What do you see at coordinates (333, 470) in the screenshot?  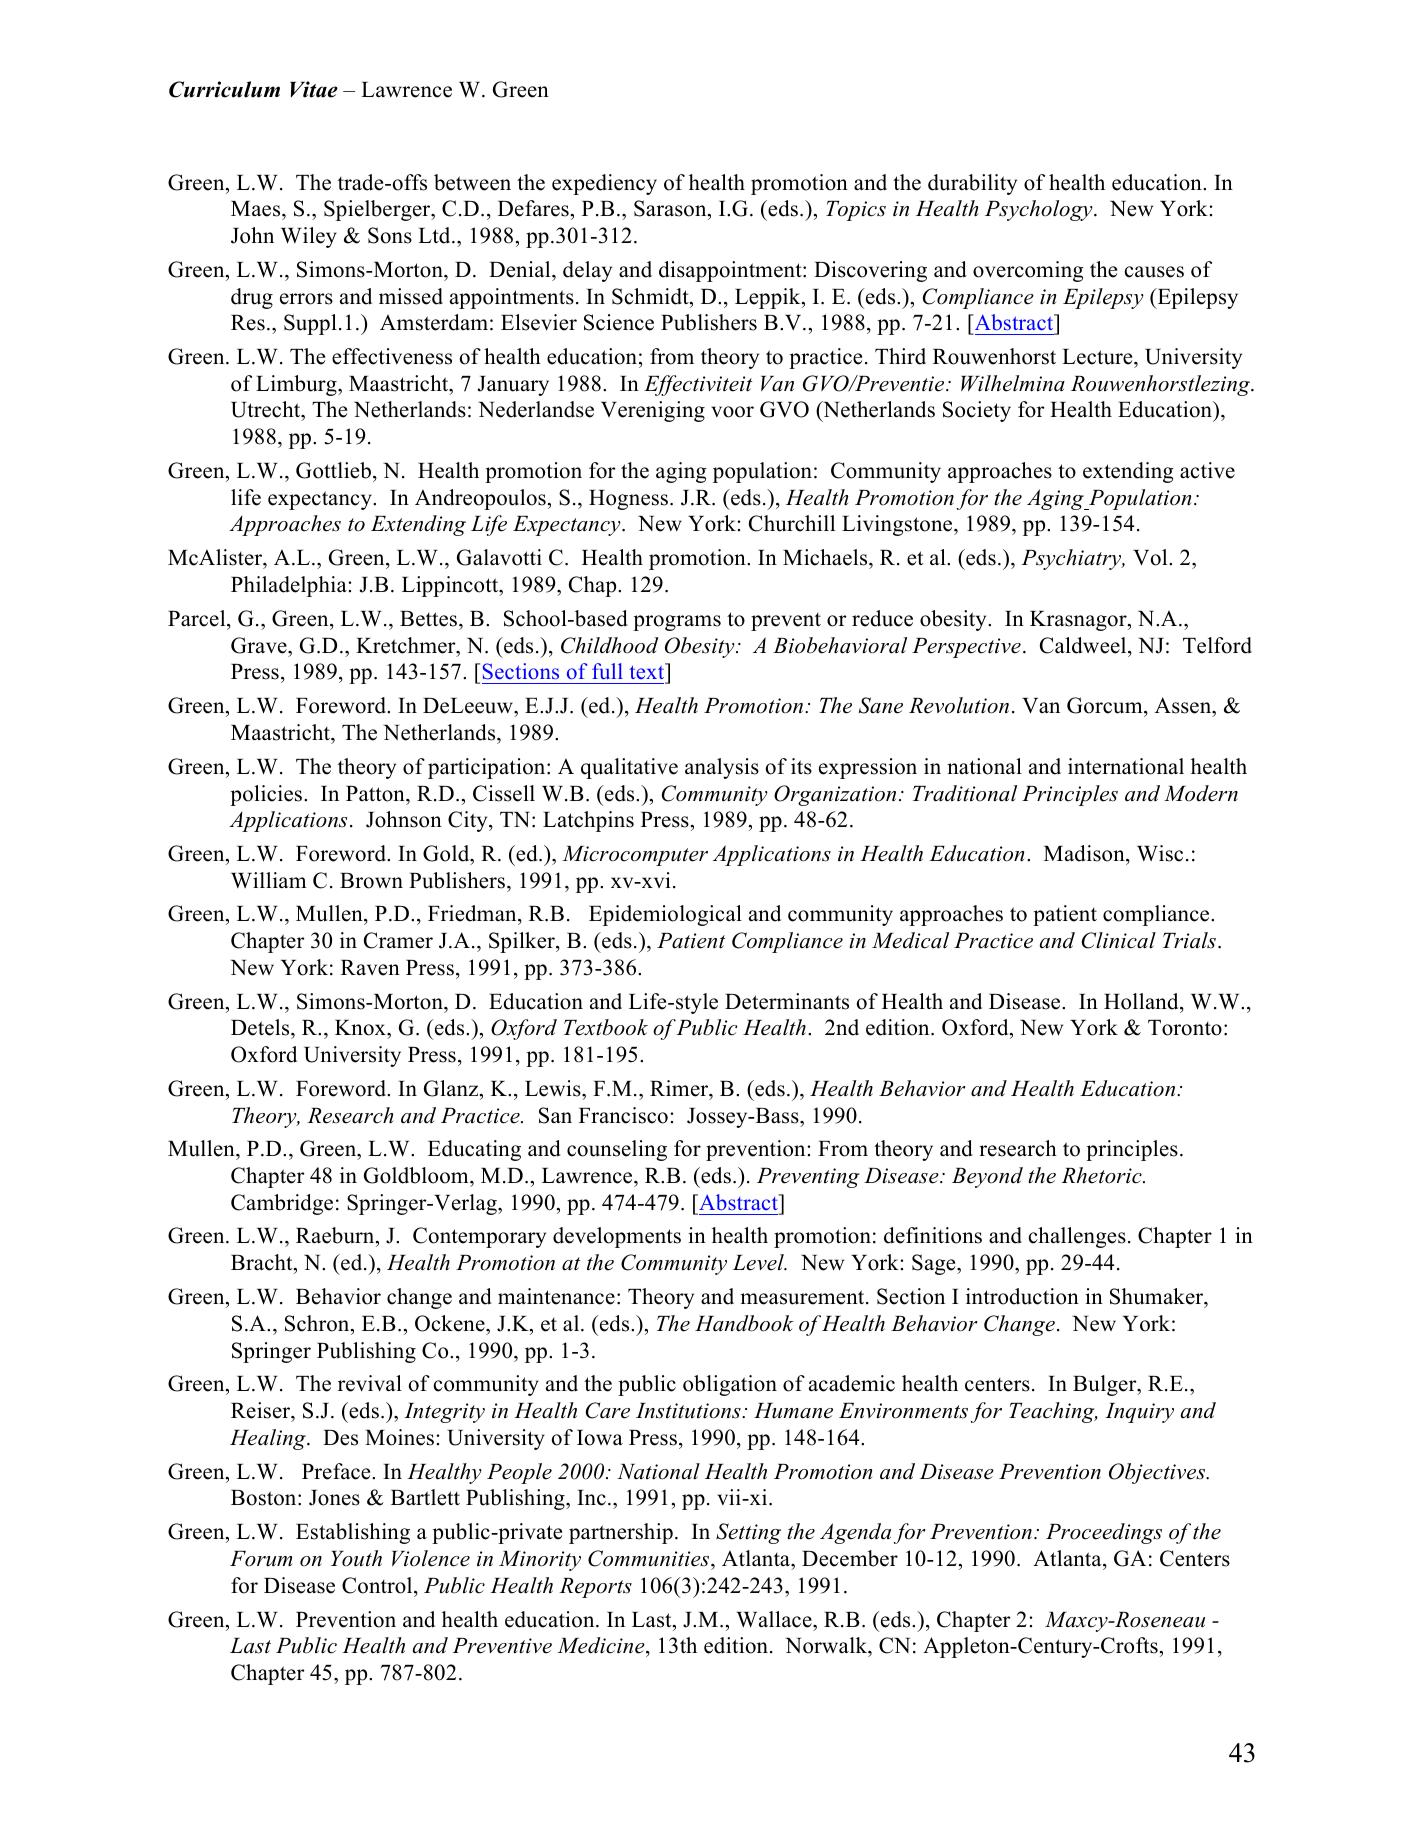 I see `Gottlieb` at bounding box center [333, 470].
